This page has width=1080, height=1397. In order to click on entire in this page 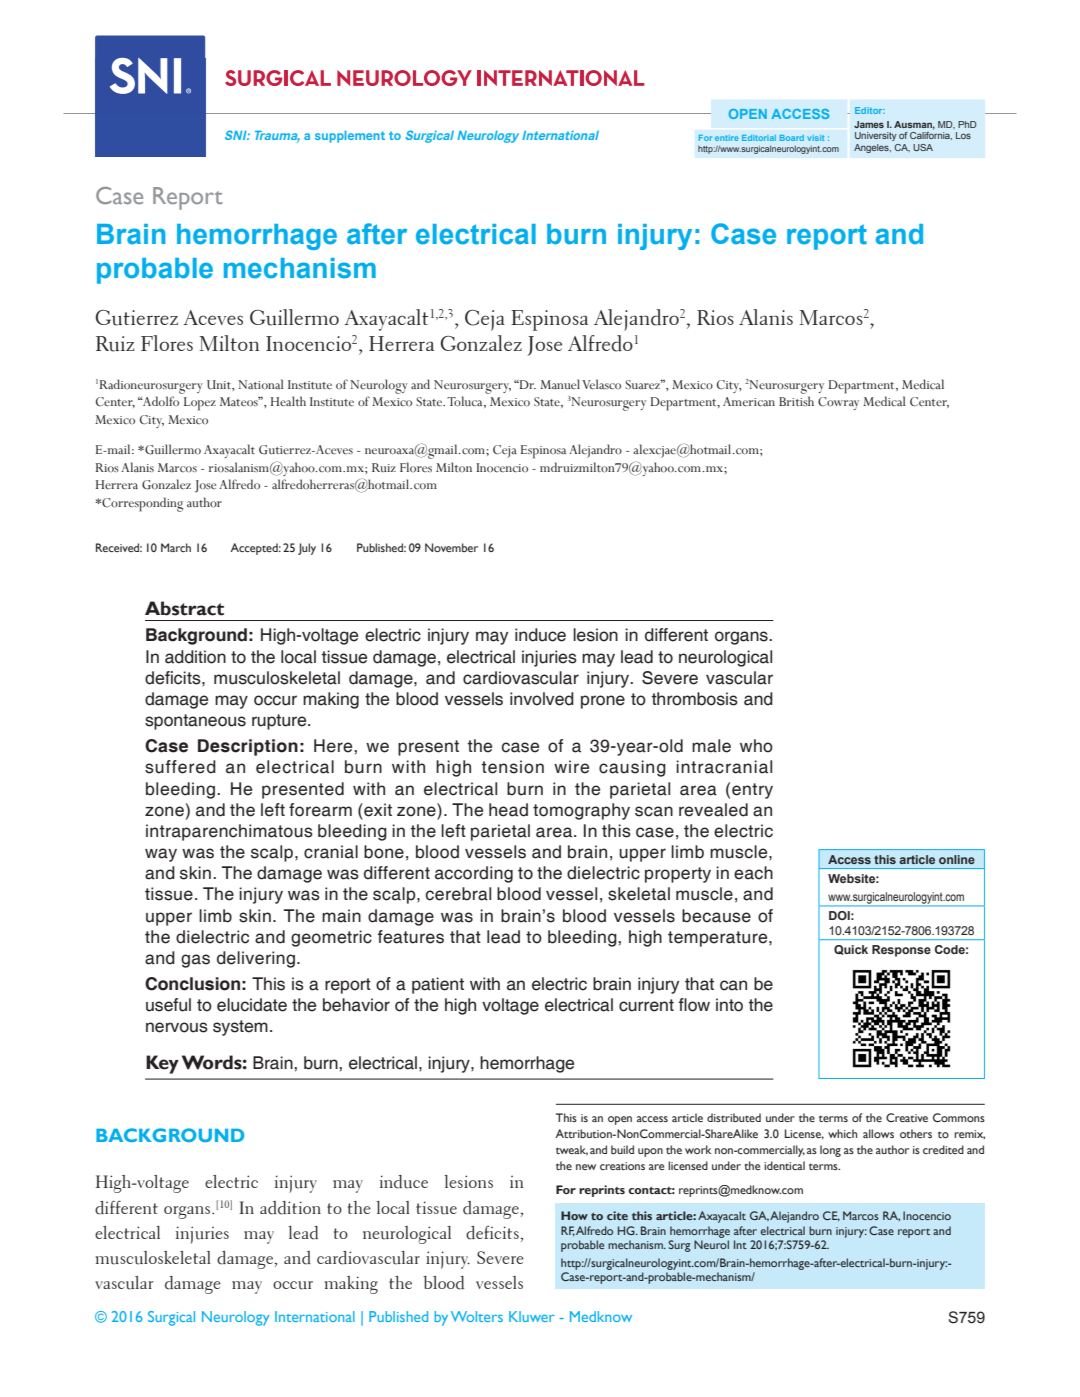, I will do `click(727, 138)`.
